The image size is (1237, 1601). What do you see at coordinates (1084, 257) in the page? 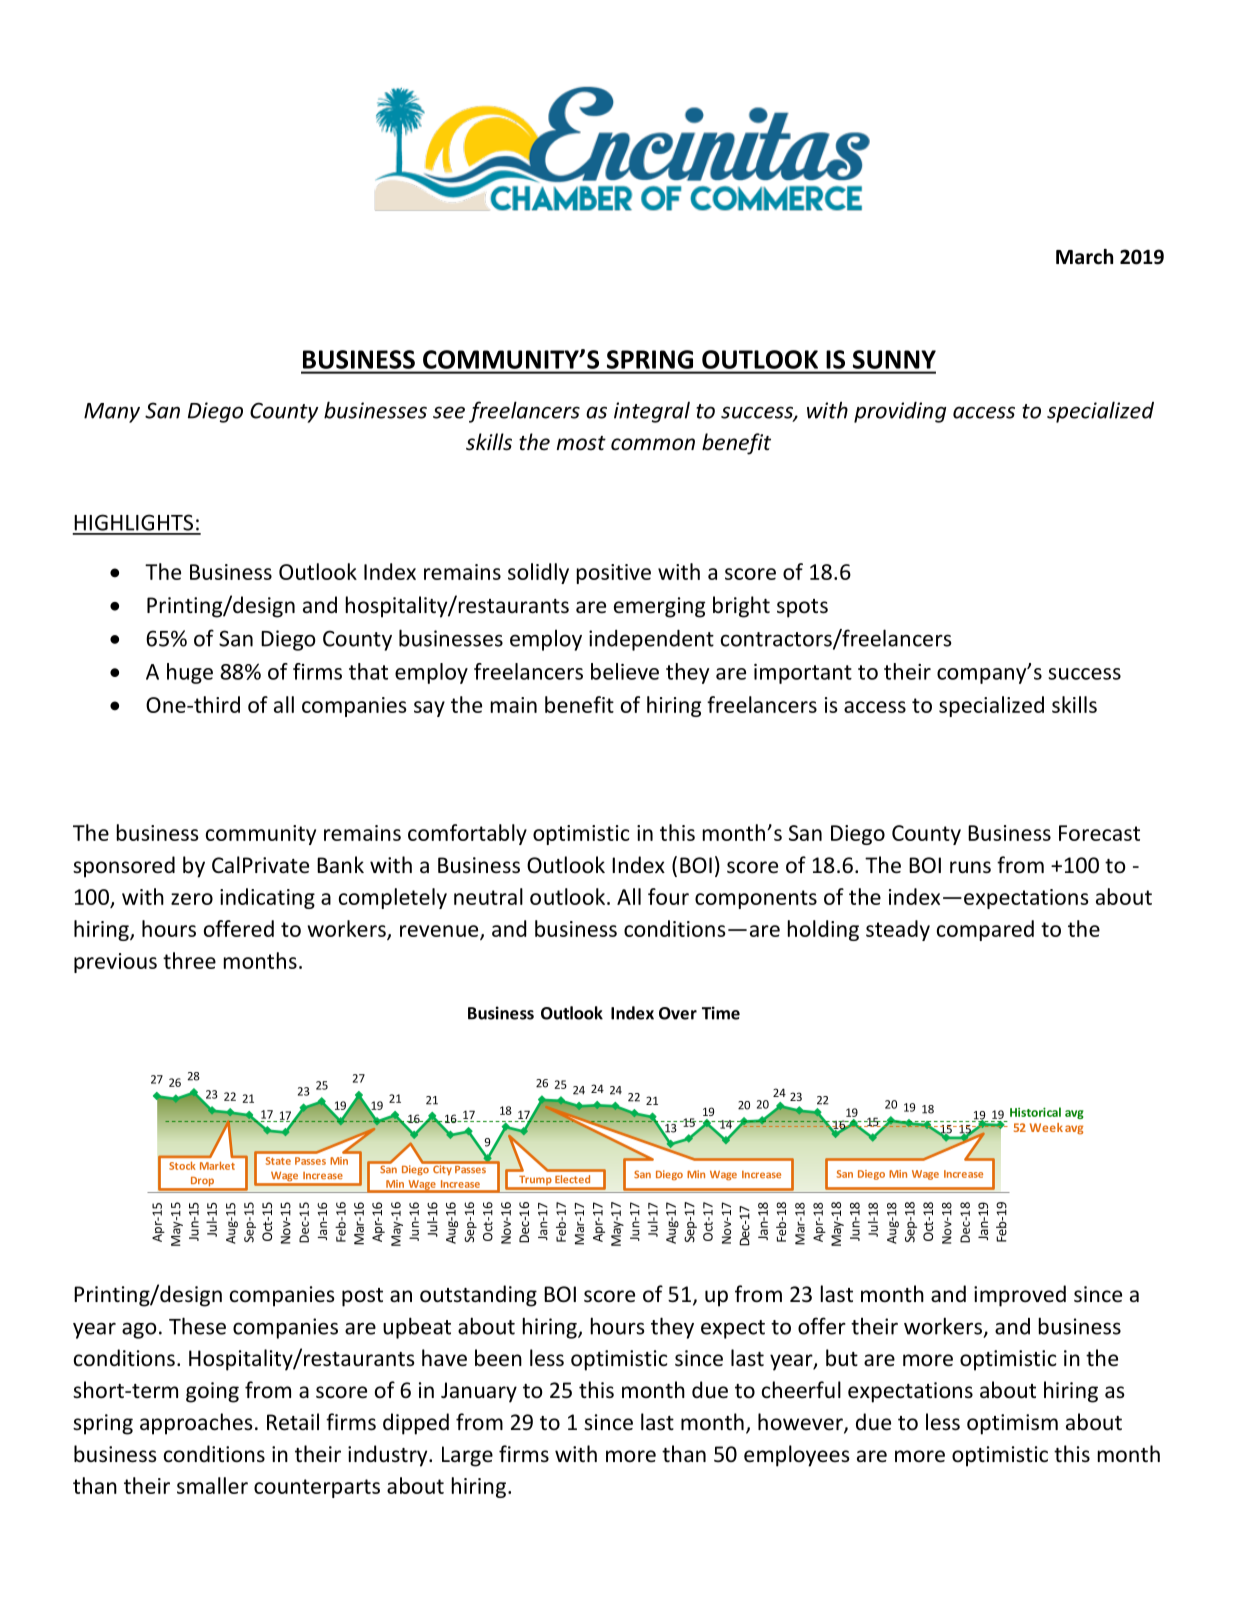
I see `March` at bounding box center [1084, 257].
